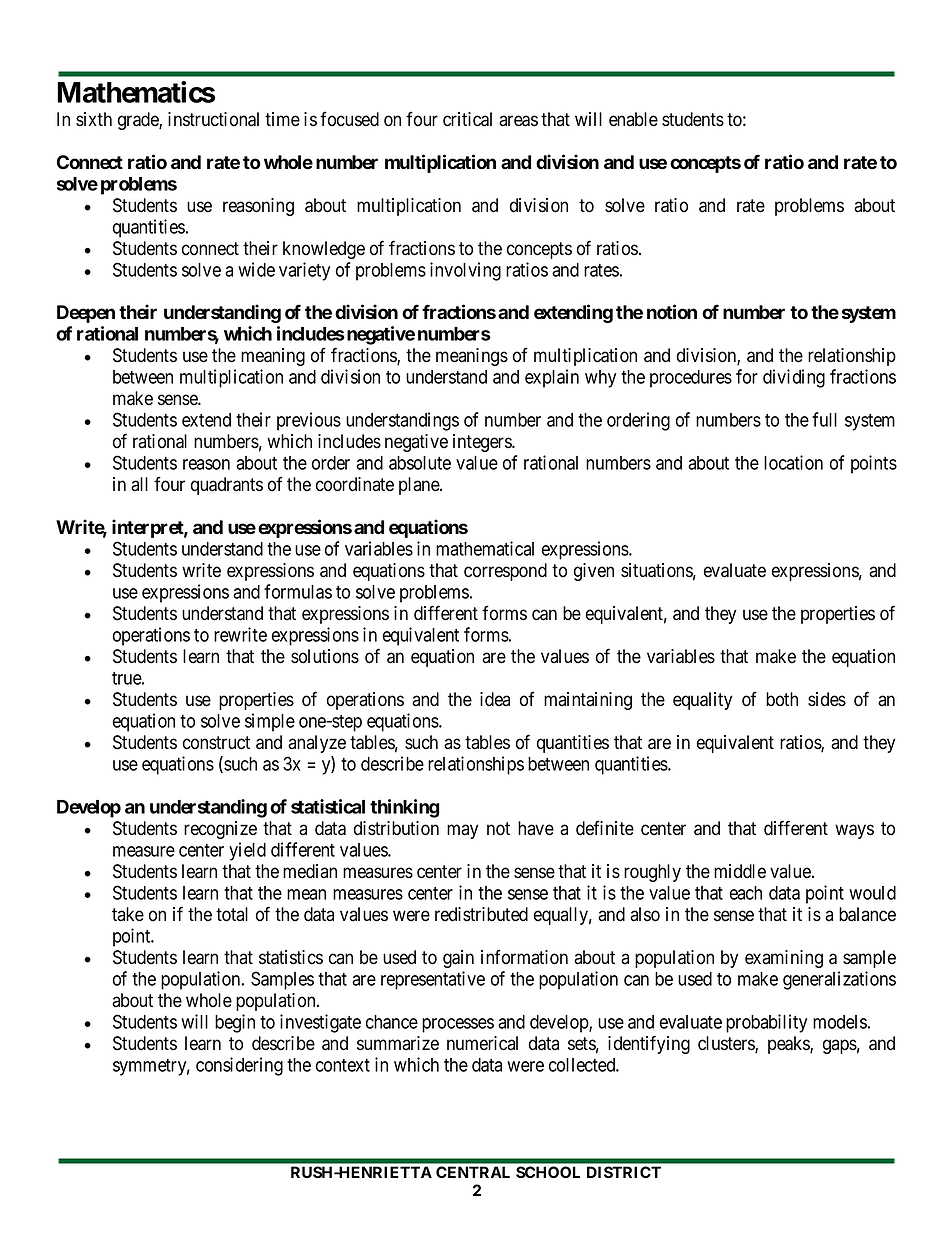 This document has width=952, height=1233. I want to click on integers, so click(483, 443).
